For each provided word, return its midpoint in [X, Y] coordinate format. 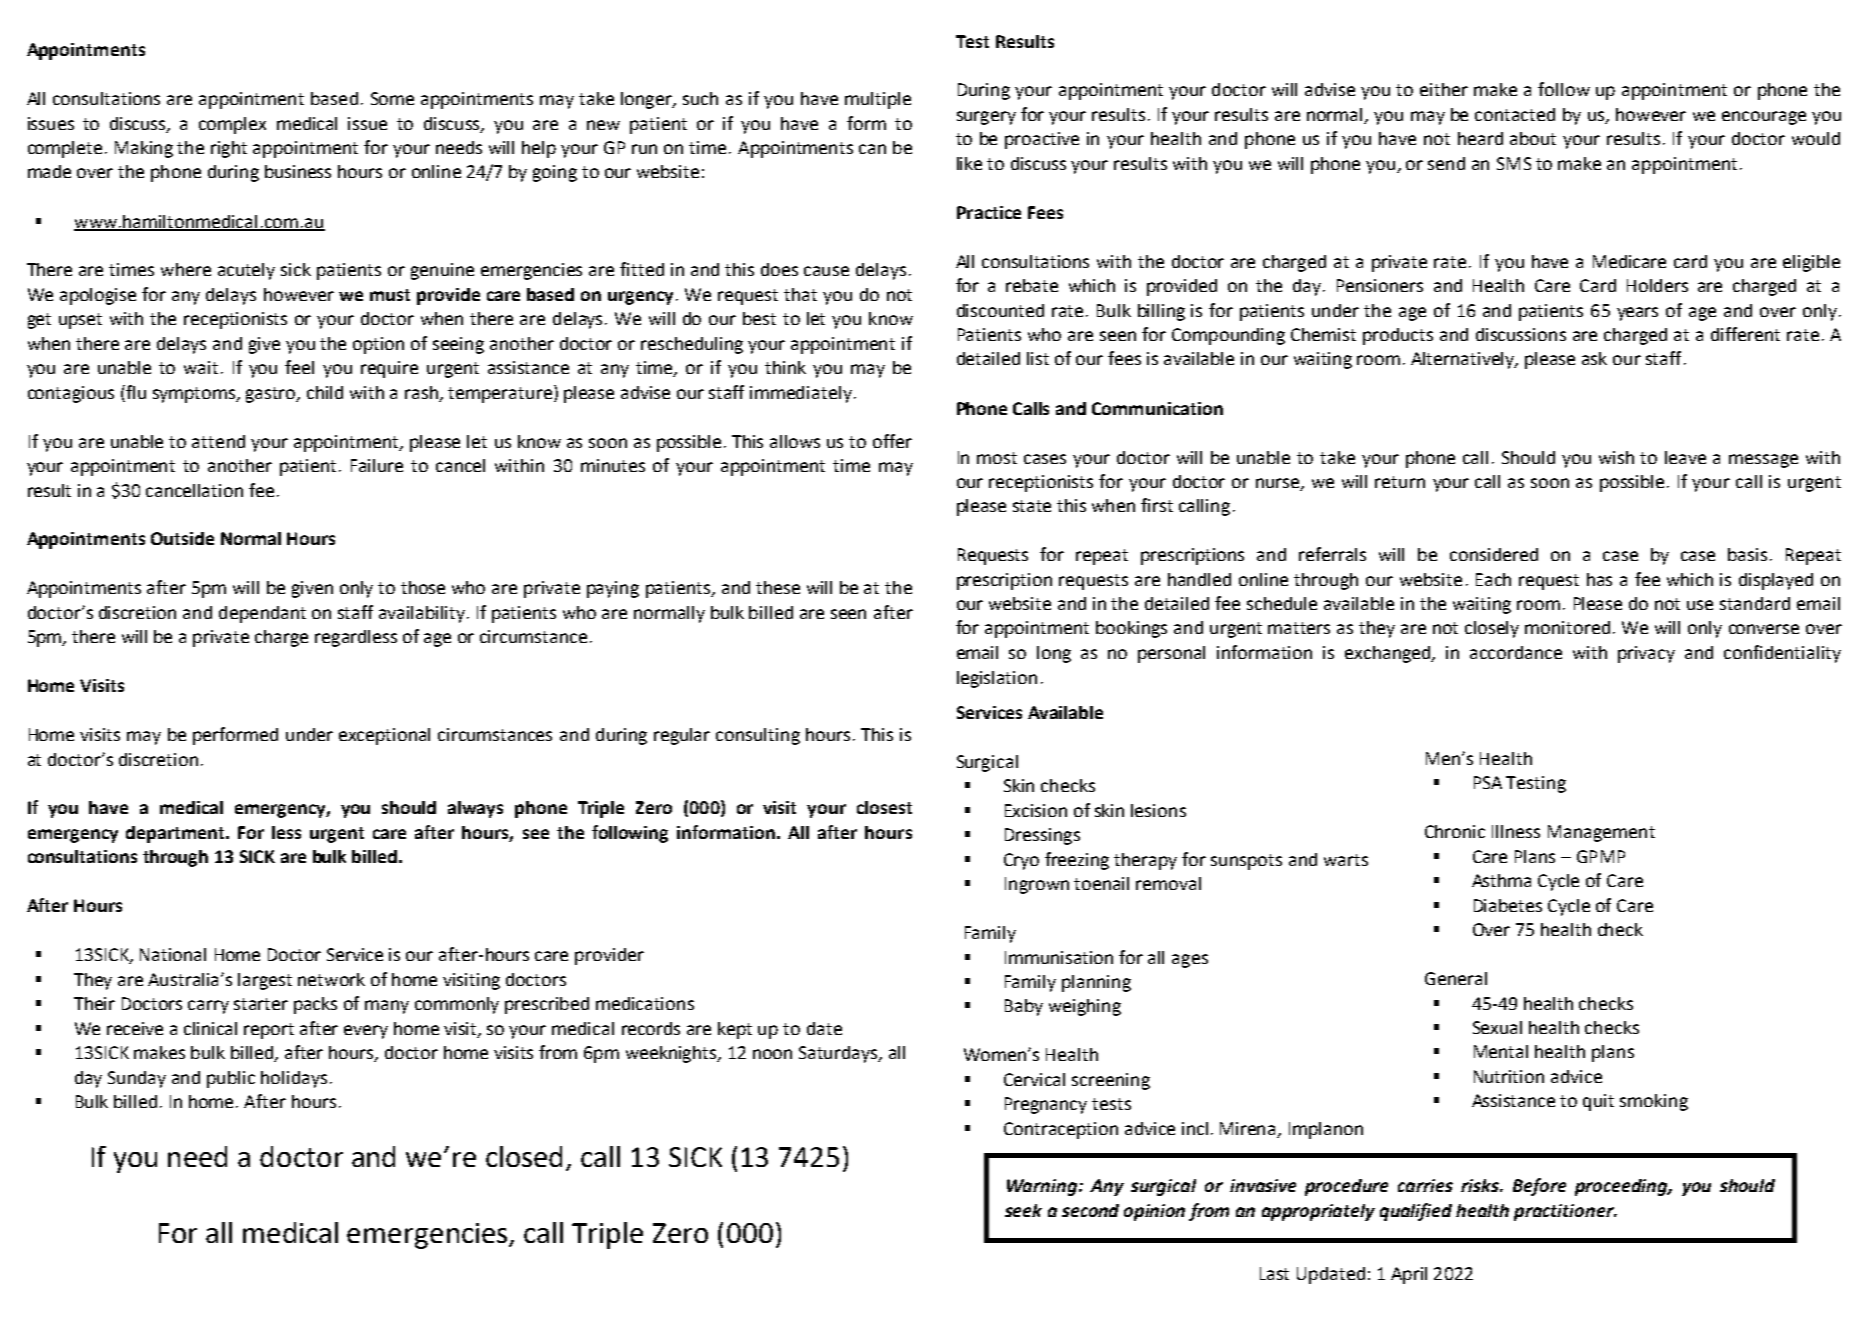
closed [524, 1156]
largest [265, 981]
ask [1594, 358]
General [1456, 978]
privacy [1646, 654]
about [1533, 138]
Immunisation [1059, 957]
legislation [997, 679]
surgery [986, 118]
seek [1023, 1210]
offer [892, 441]
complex [232, 125]
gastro [272, 395]
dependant [262, 614]
